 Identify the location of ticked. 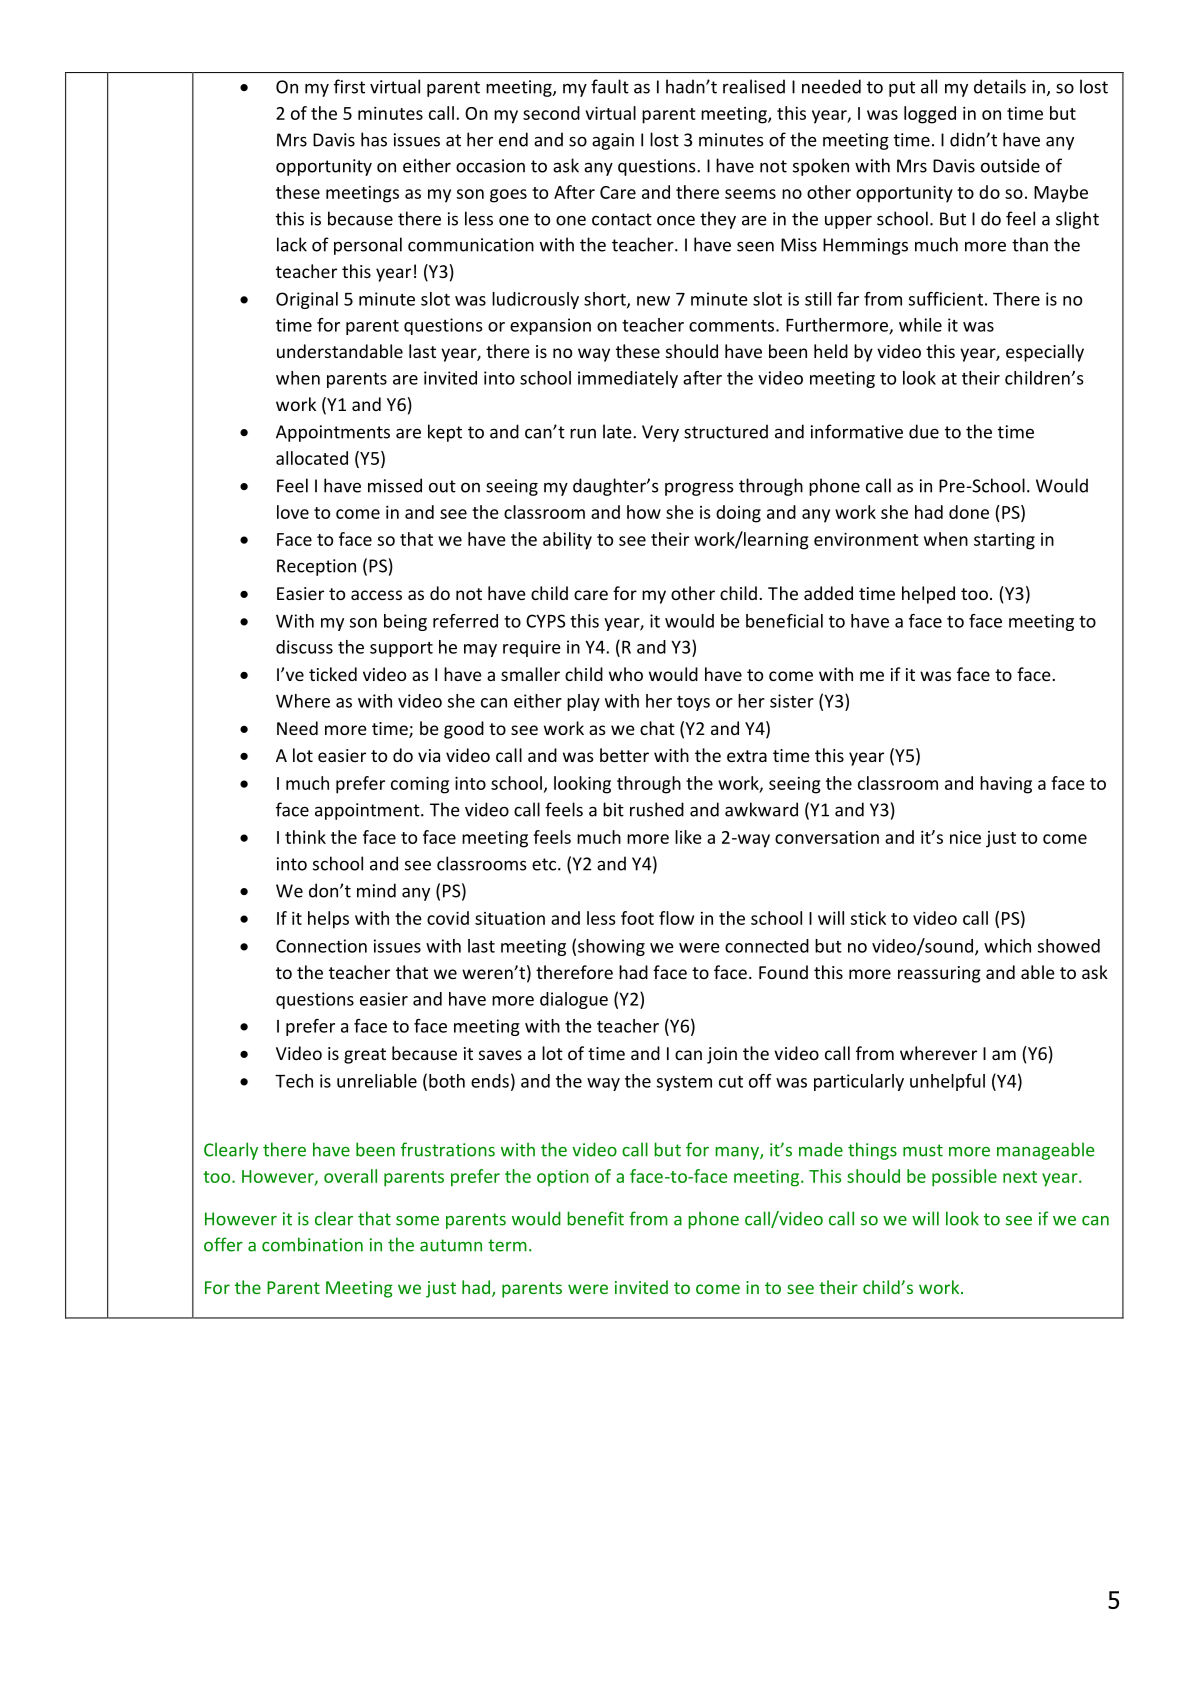
(333, 674).
